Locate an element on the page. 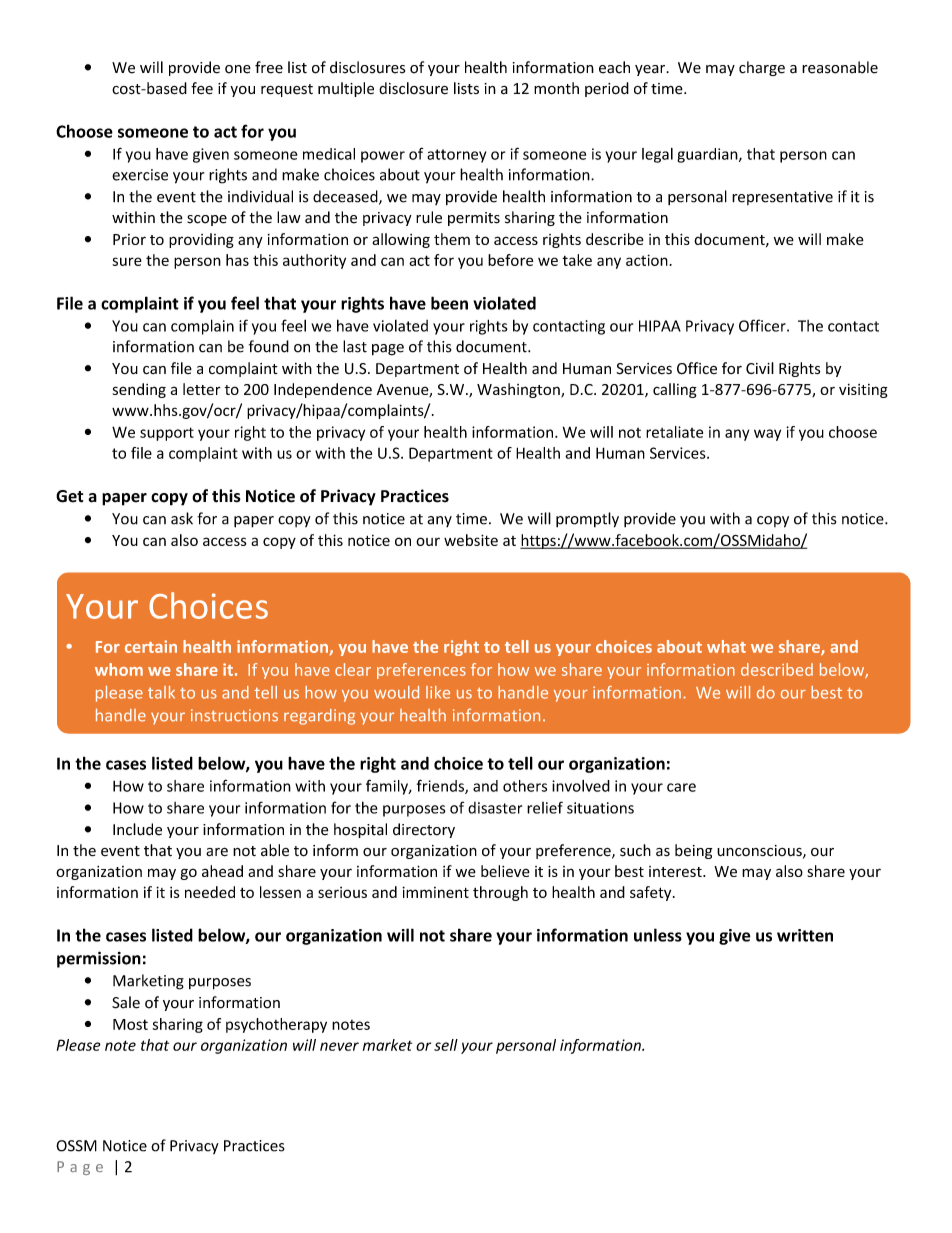  sell is located at coordinates (446, 1045).
